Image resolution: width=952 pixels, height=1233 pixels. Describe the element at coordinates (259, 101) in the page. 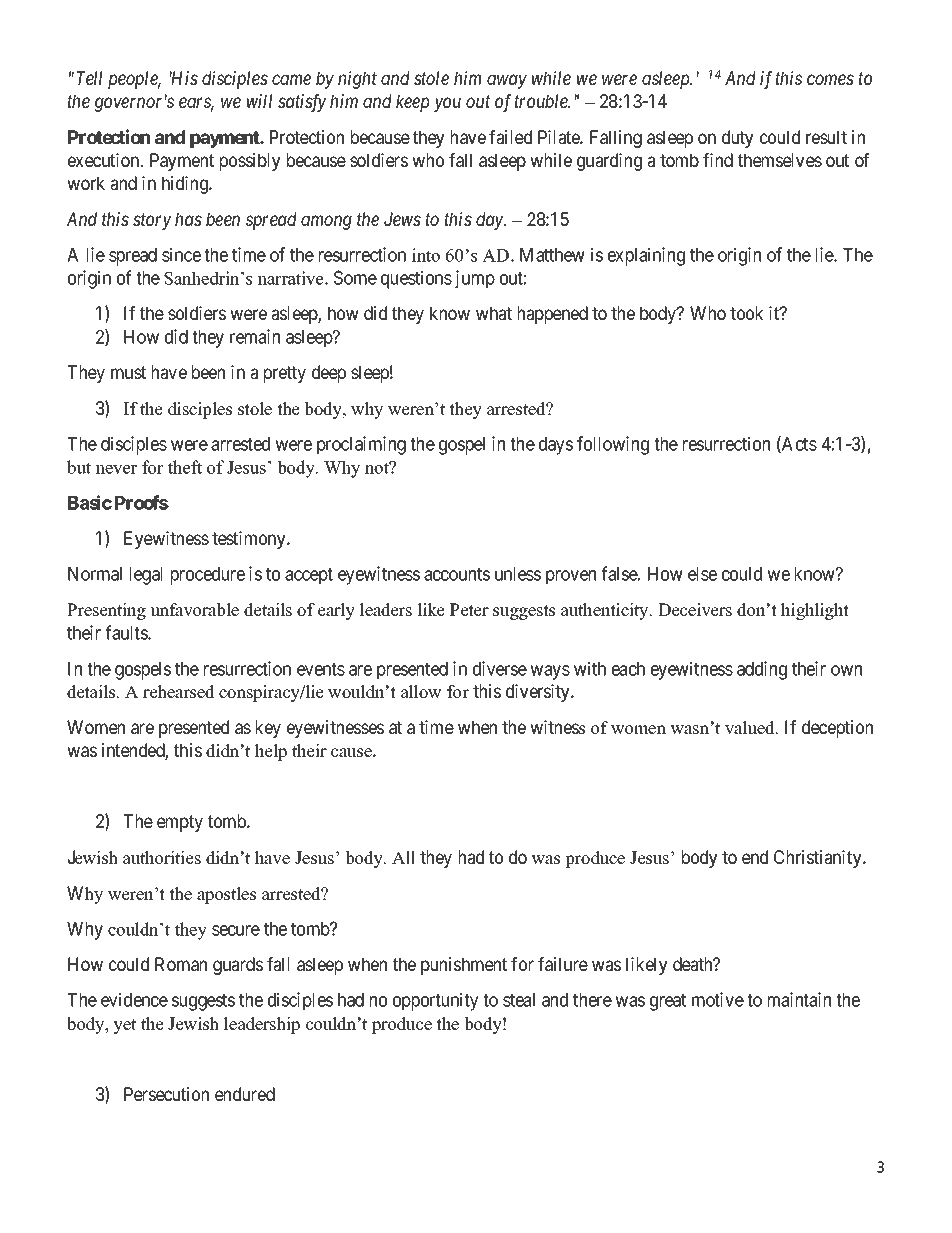

I see `will` at that location.
